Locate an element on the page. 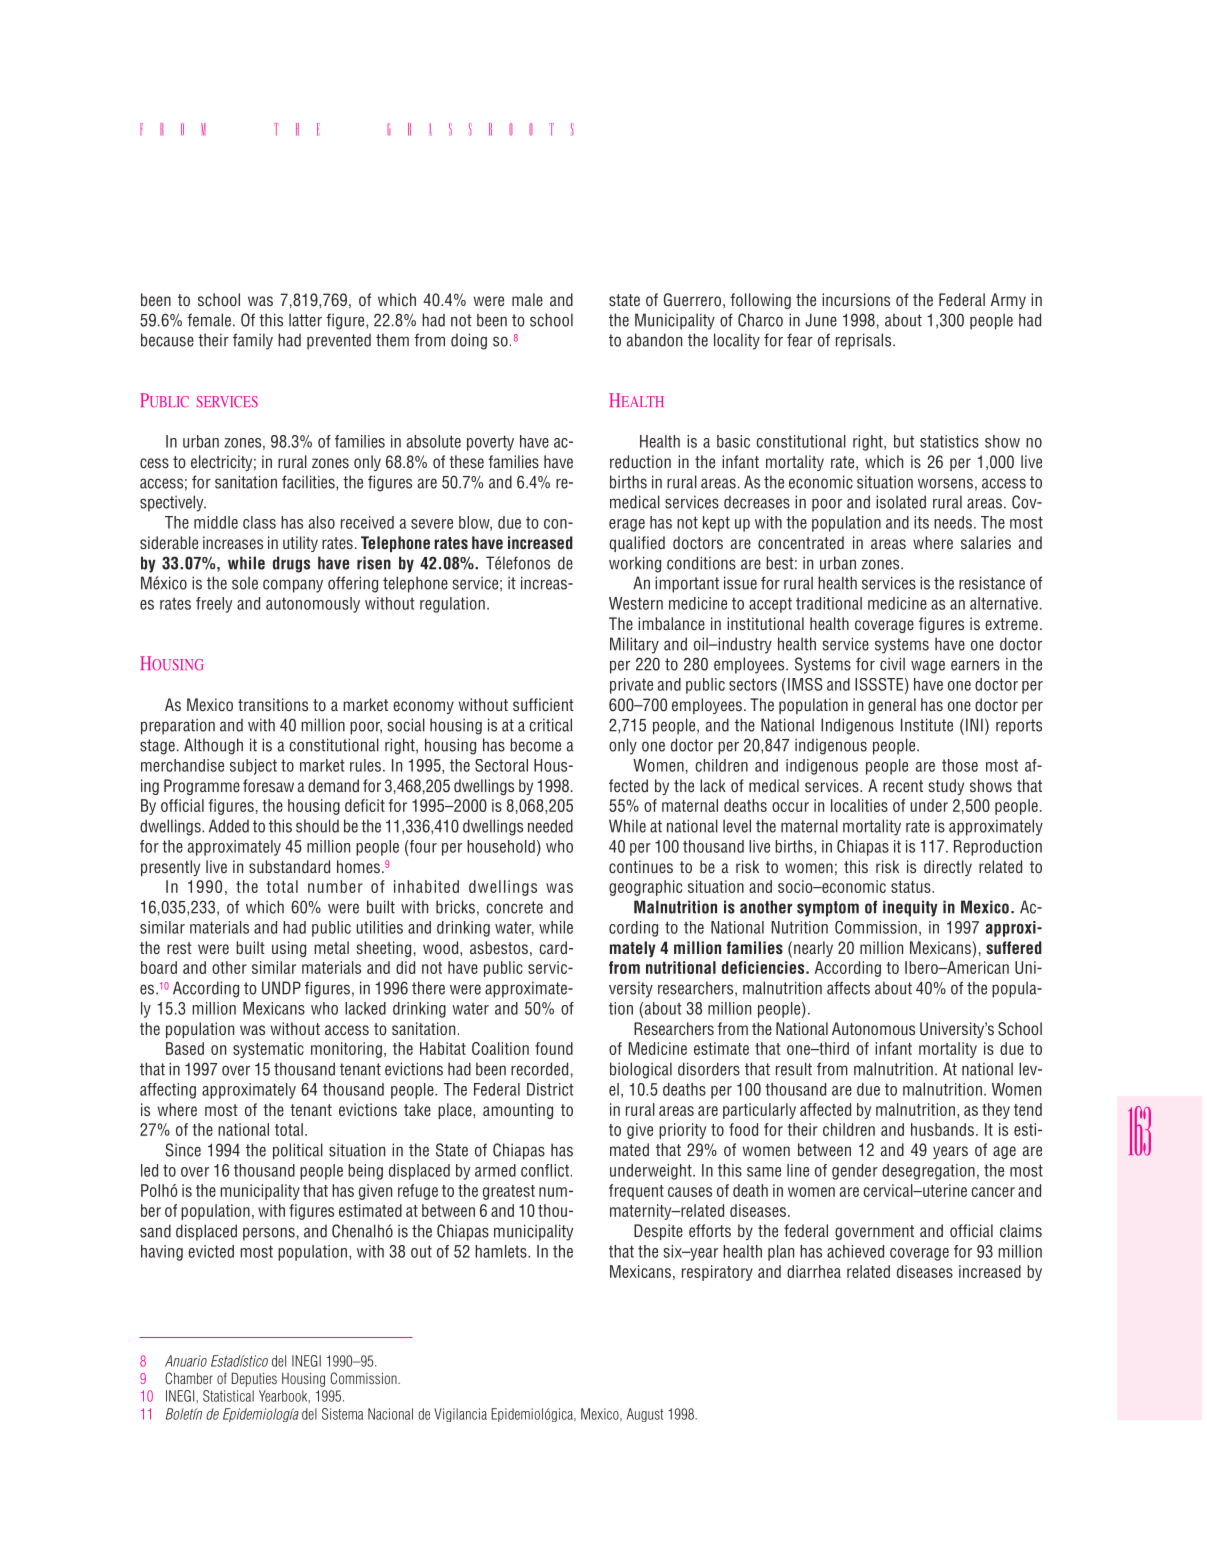  abandon is located at coordinates (654, 340).
